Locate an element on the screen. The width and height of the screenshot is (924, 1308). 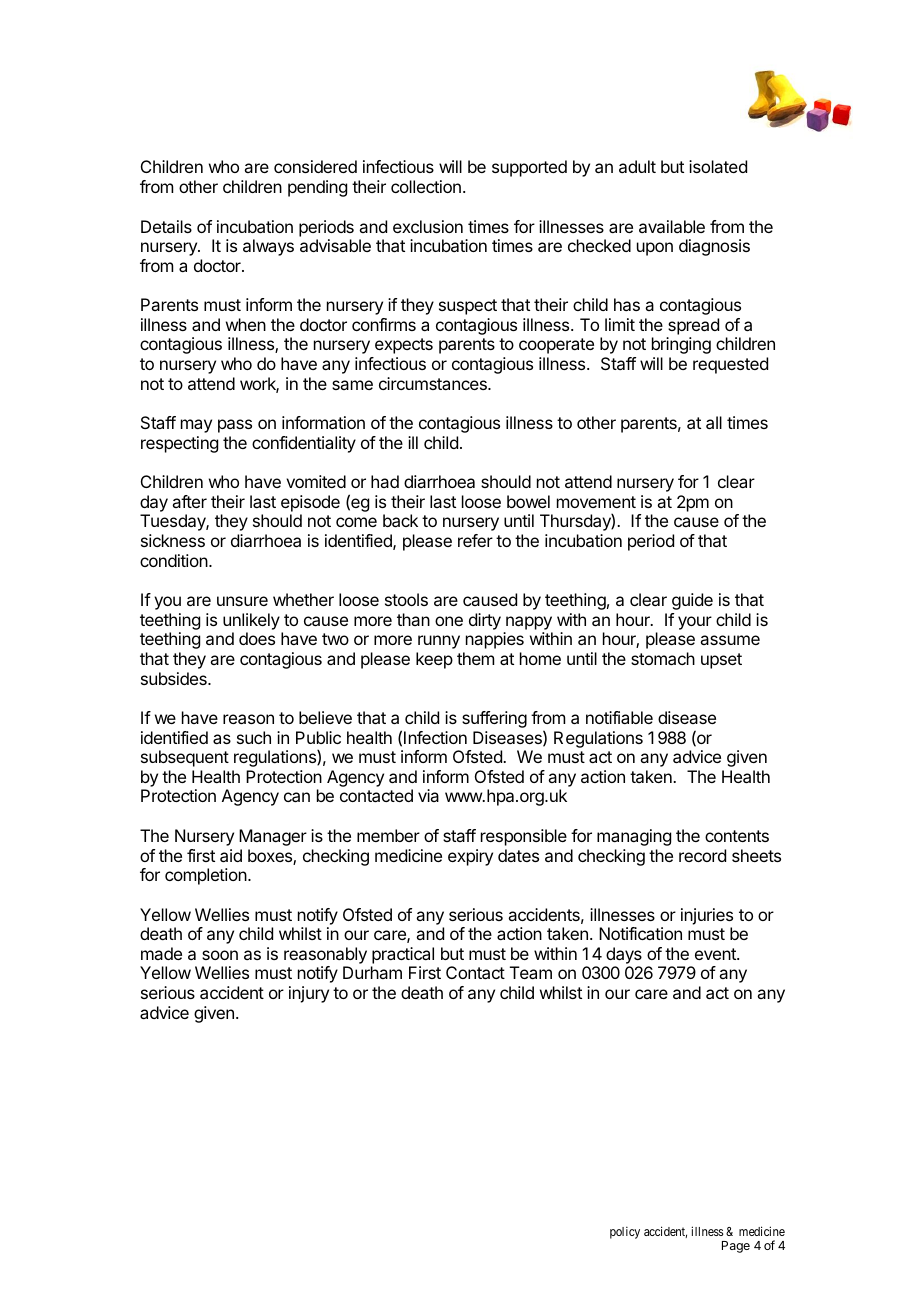
always is located at coordinates (268, 247).
